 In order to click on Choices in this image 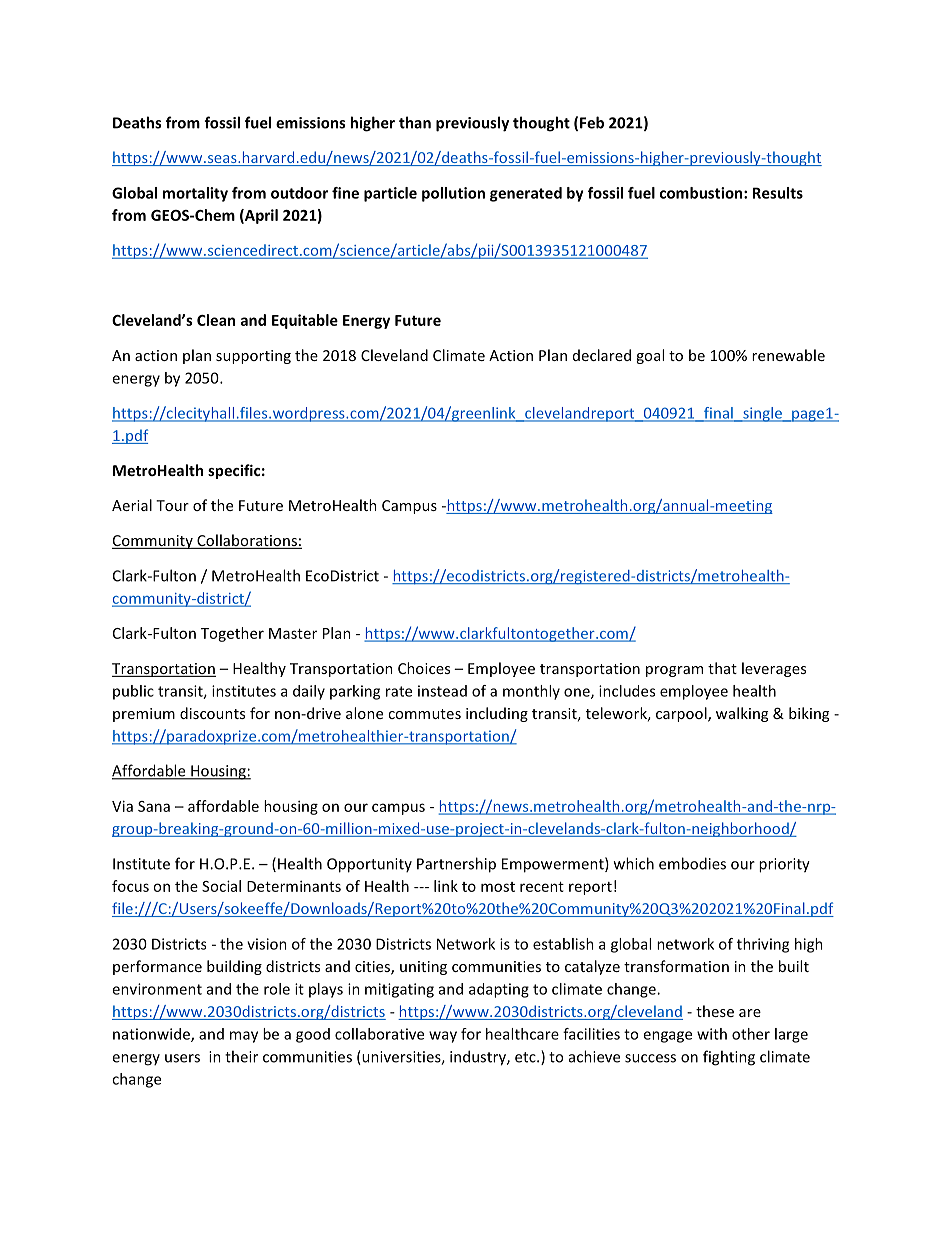, I will do `click(424, 668)`.
